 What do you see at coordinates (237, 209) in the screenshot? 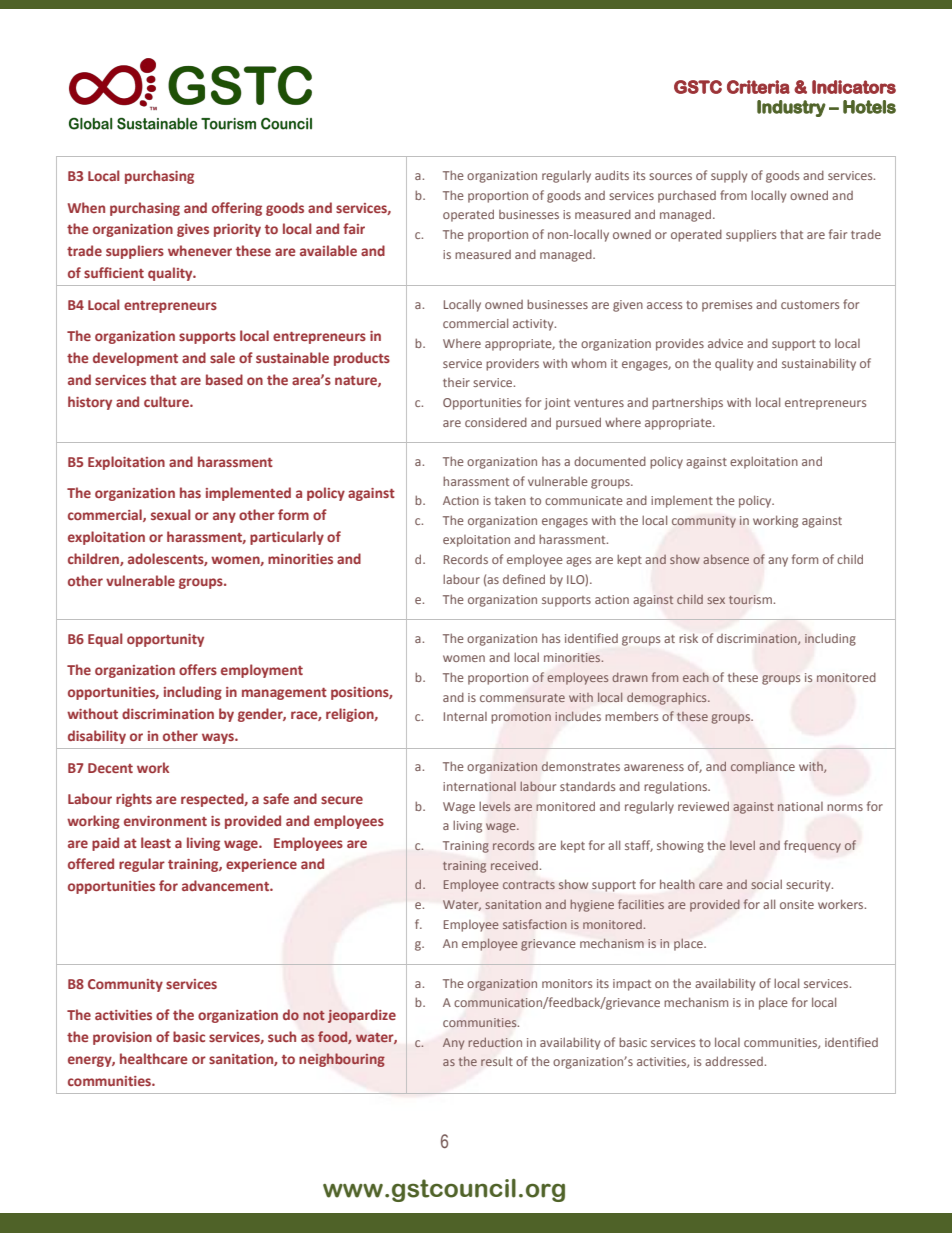
I see `offering` at bounding box center [237, 209].
